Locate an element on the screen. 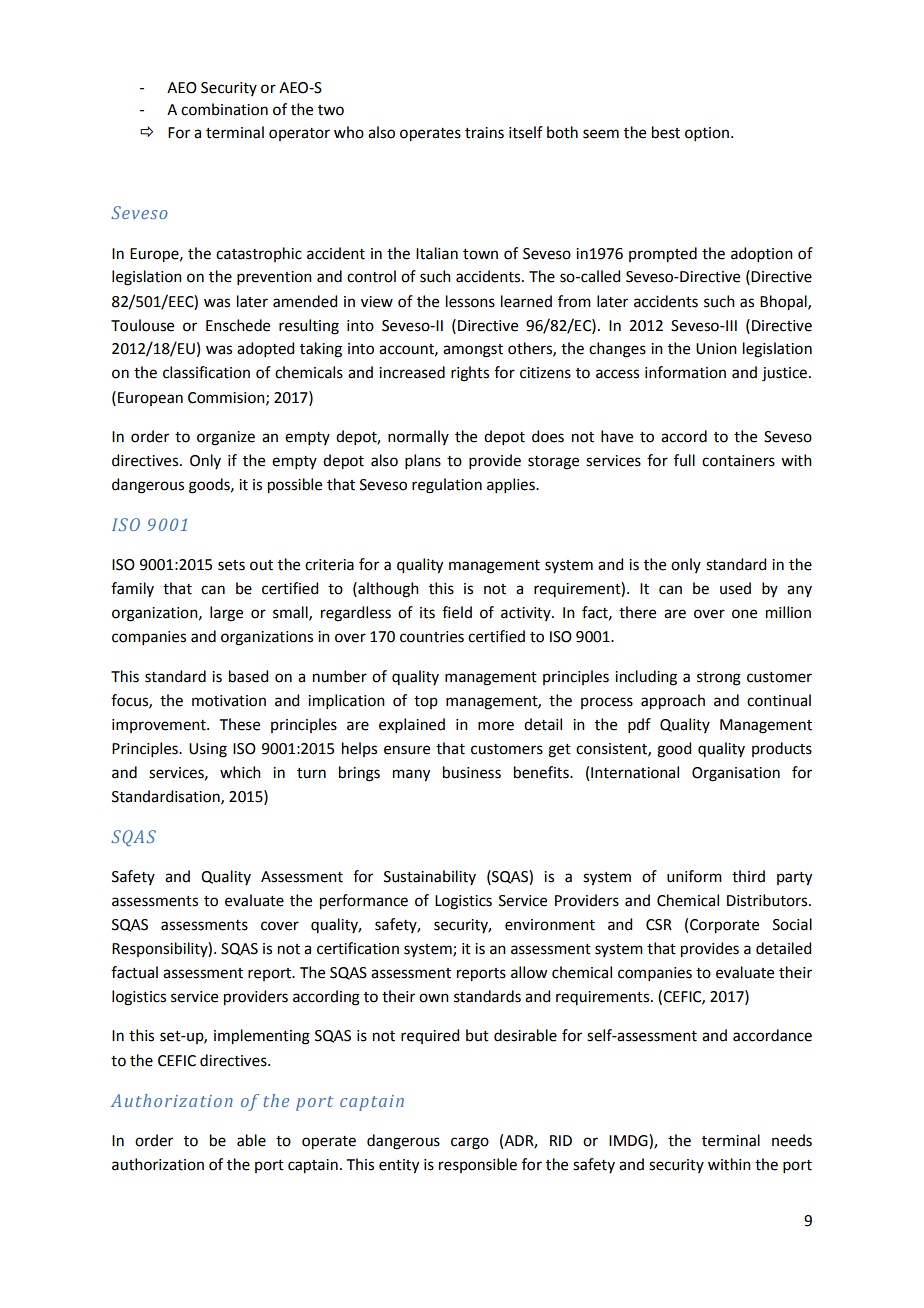 The image size is (924, 1308). cargo is located at coordinates (470, 1143).
